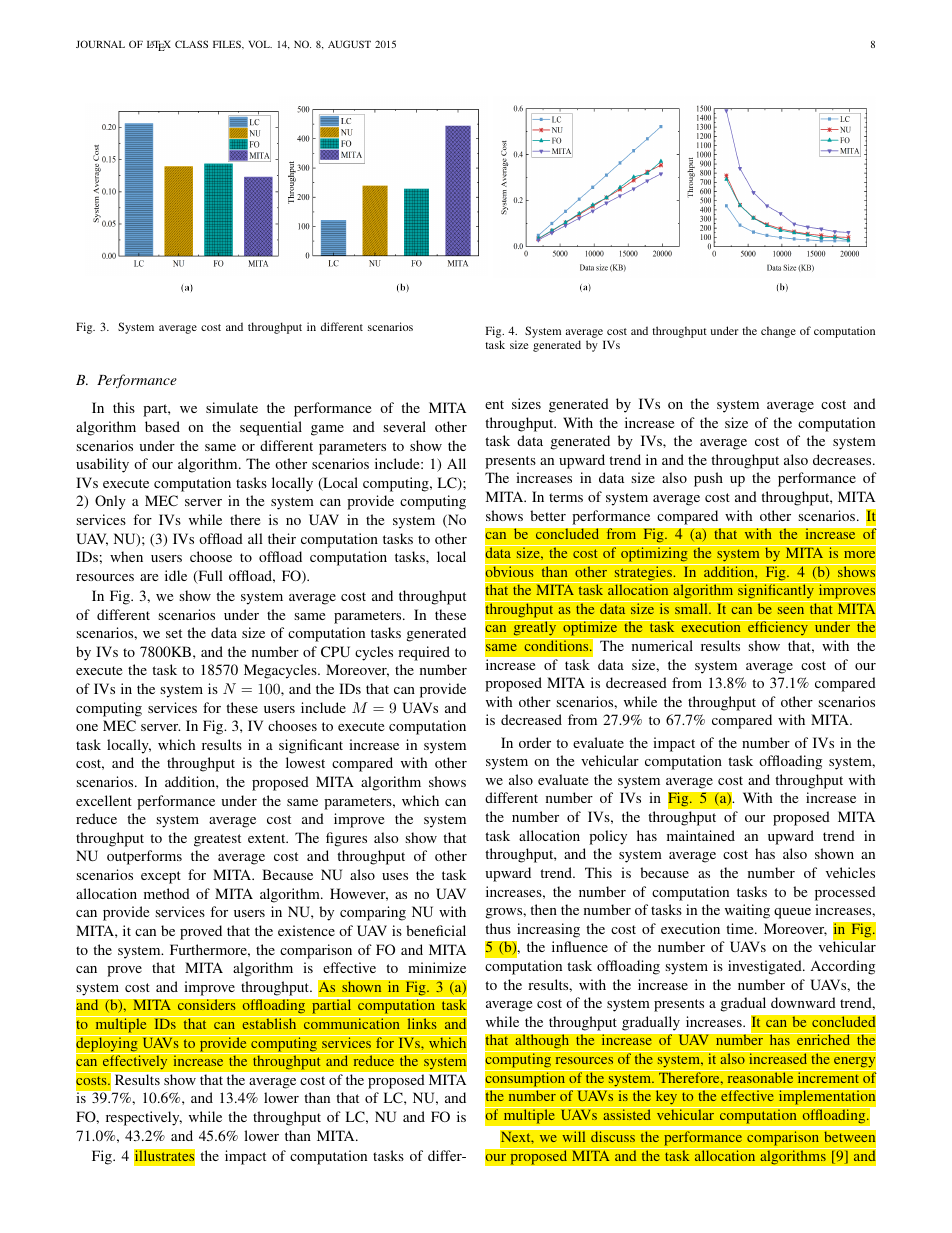 Image resolution: width=952 pixels, height=1233 pixels. I want to click on push, so click(708, 479).
